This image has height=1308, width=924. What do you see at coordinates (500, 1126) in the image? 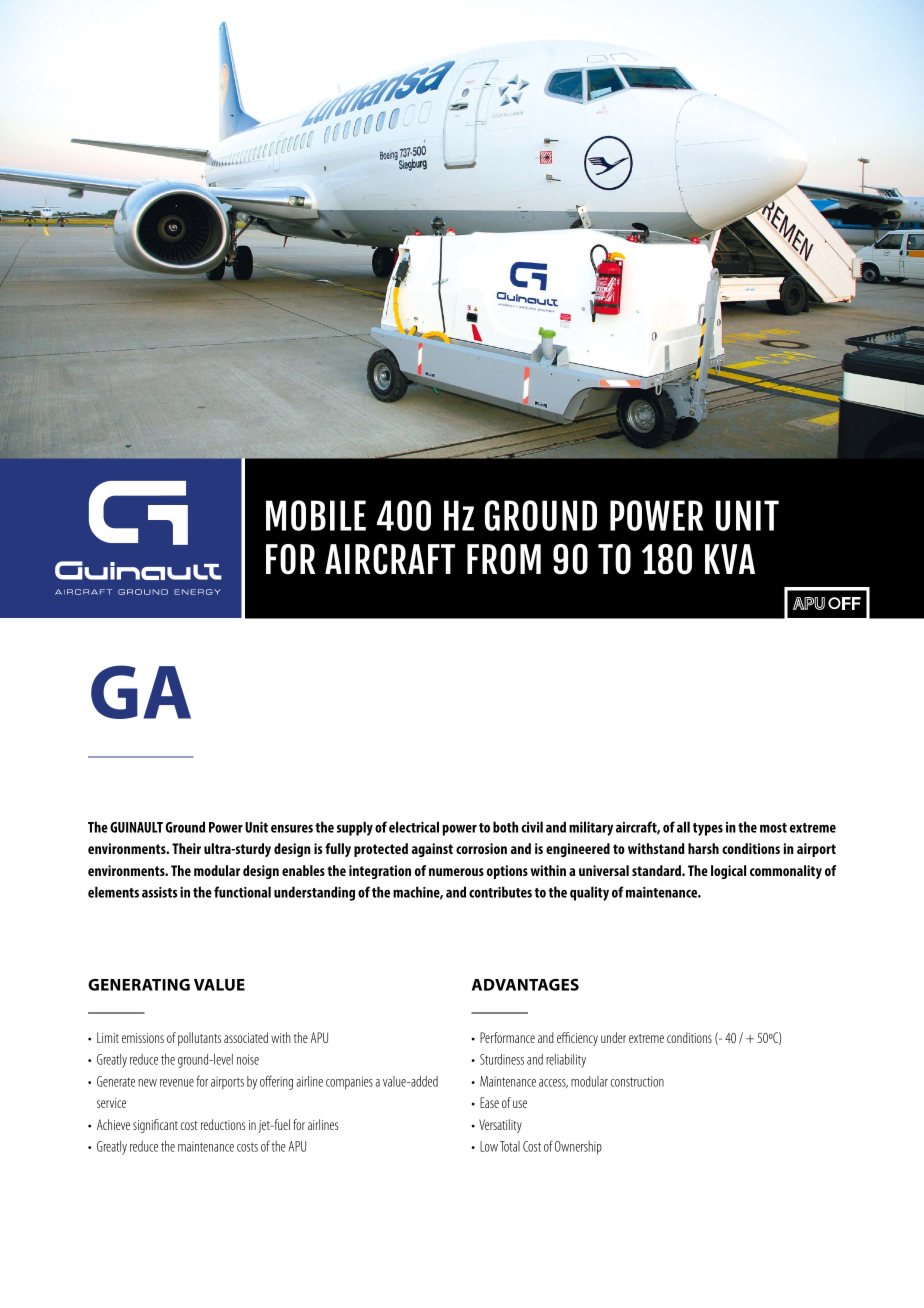
I see `Versatility` at bounding box center [500, 1126].
